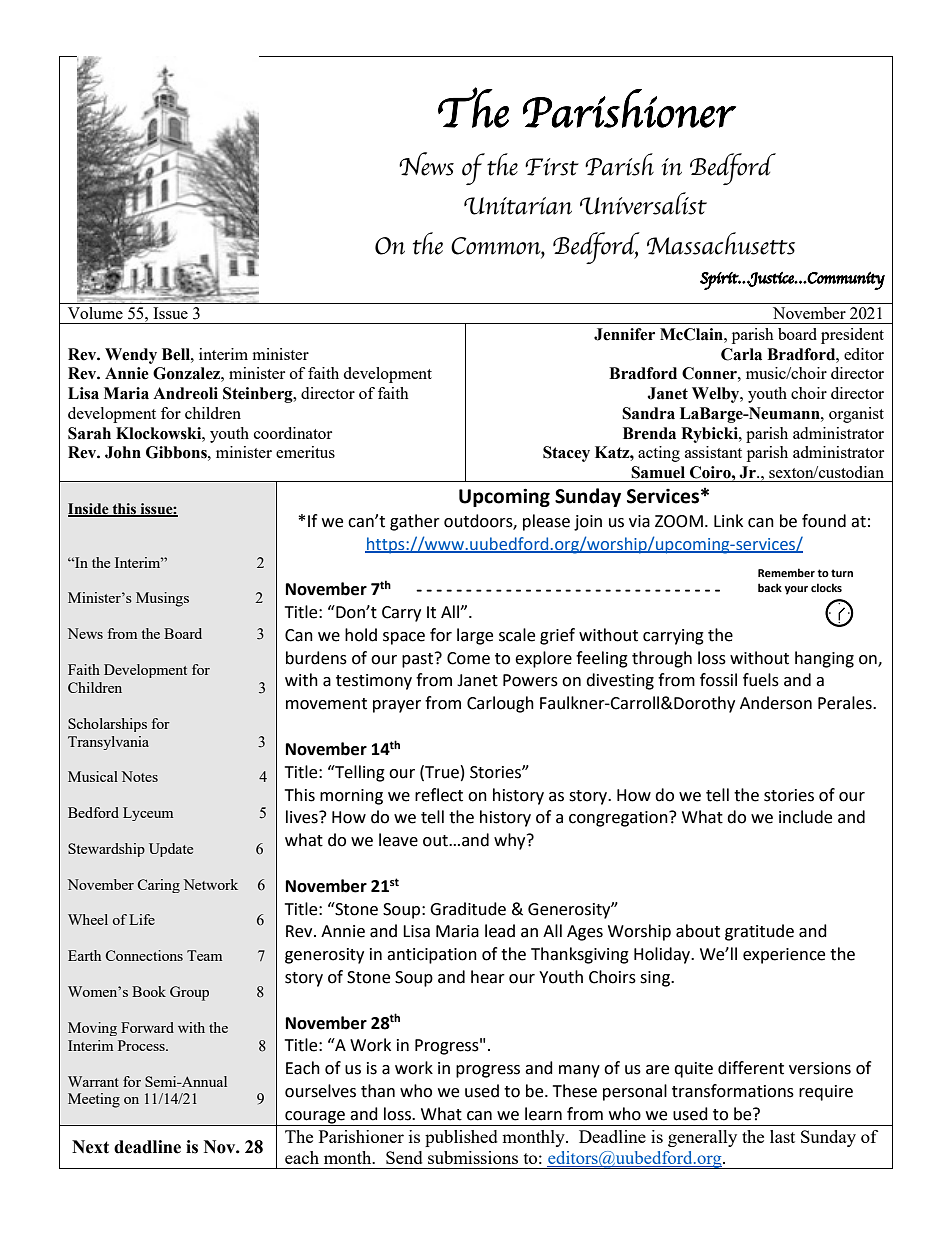 This page has height=1233, width=952. What do you see at coordinates (439, 795) in the page?
I see `reflect` at bounding box center [439, 795].
